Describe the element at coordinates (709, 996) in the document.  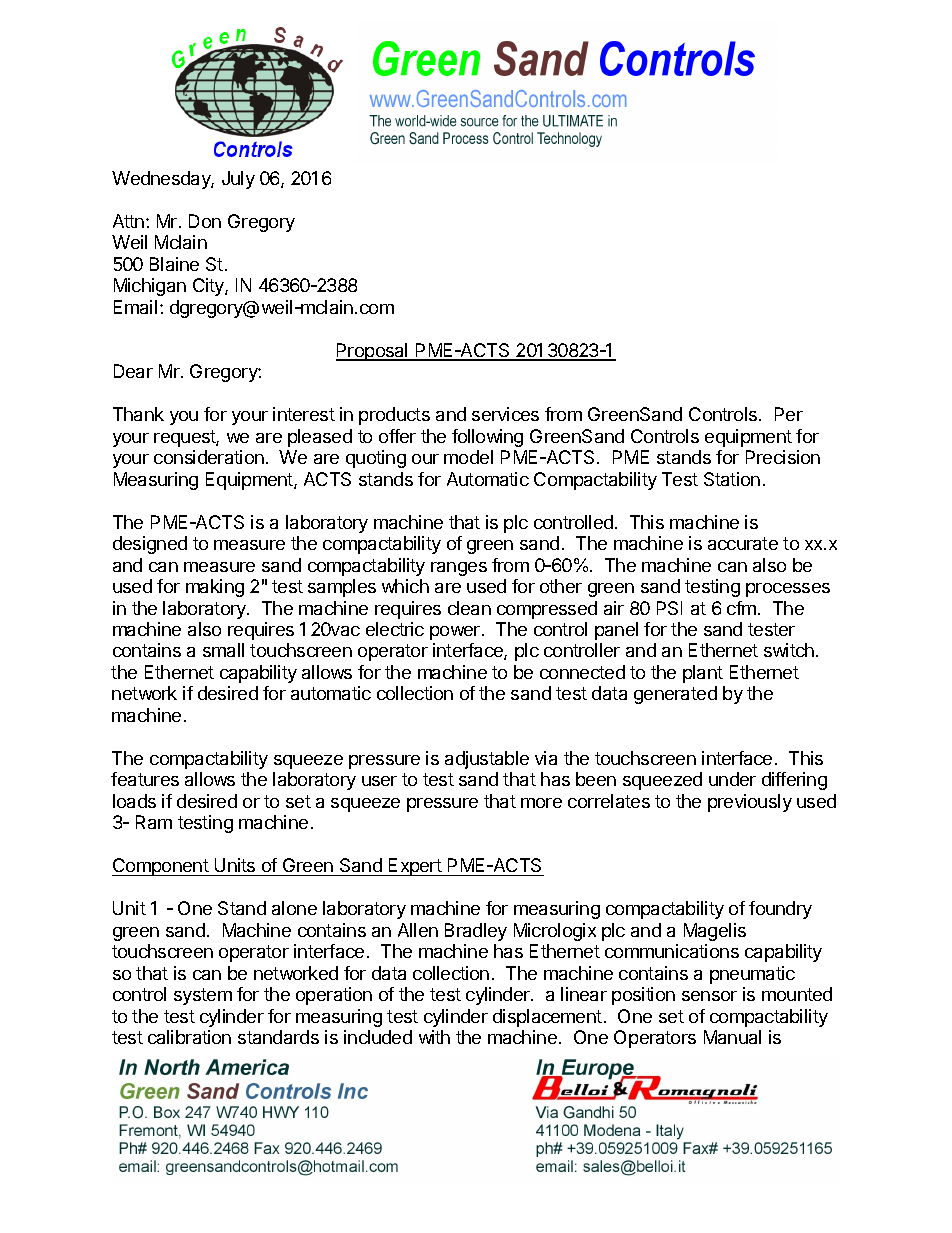
I see `sensor` at that location.
